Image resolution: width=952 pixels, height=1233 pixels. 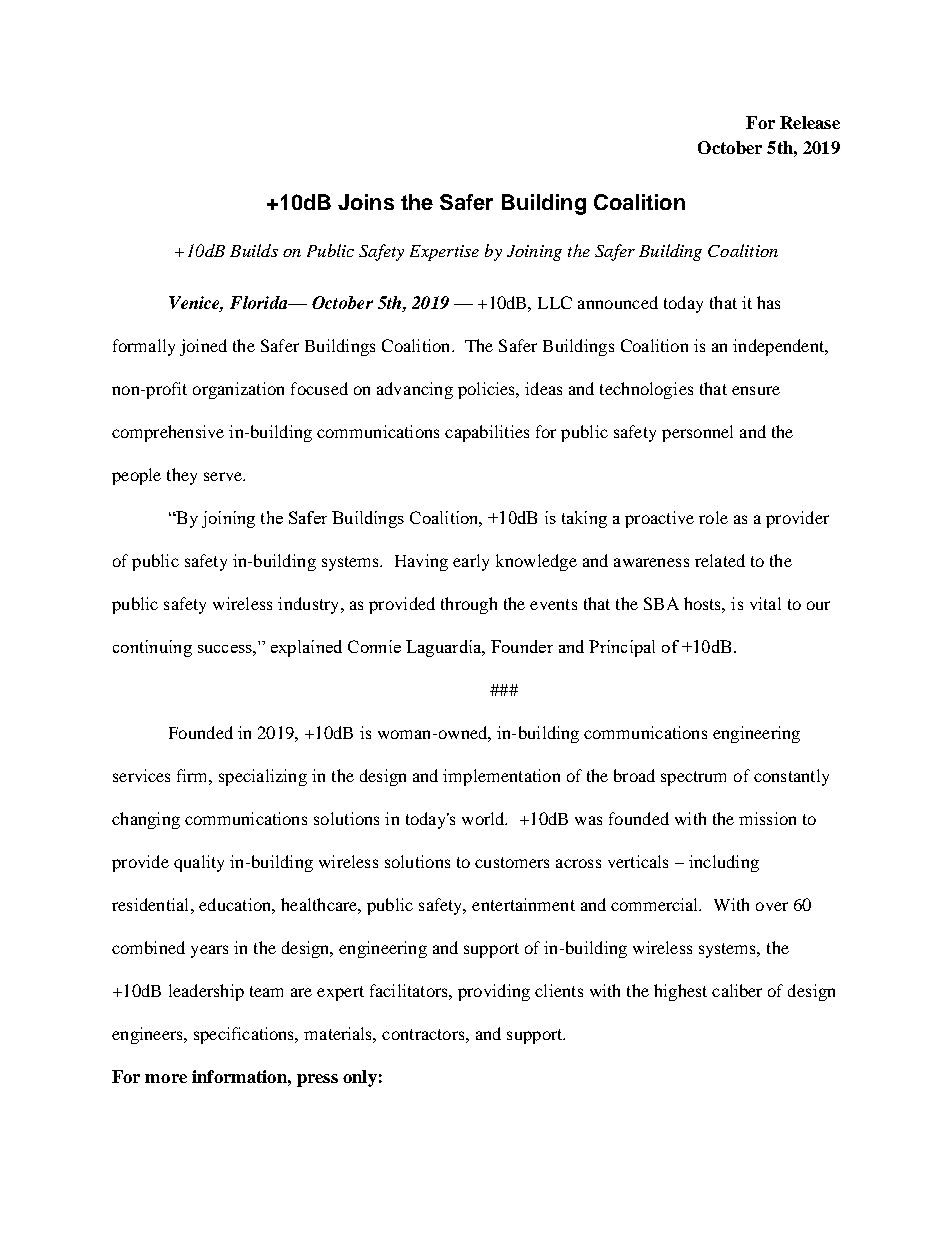 I want to click on industry, so click(x=310, y=605).
